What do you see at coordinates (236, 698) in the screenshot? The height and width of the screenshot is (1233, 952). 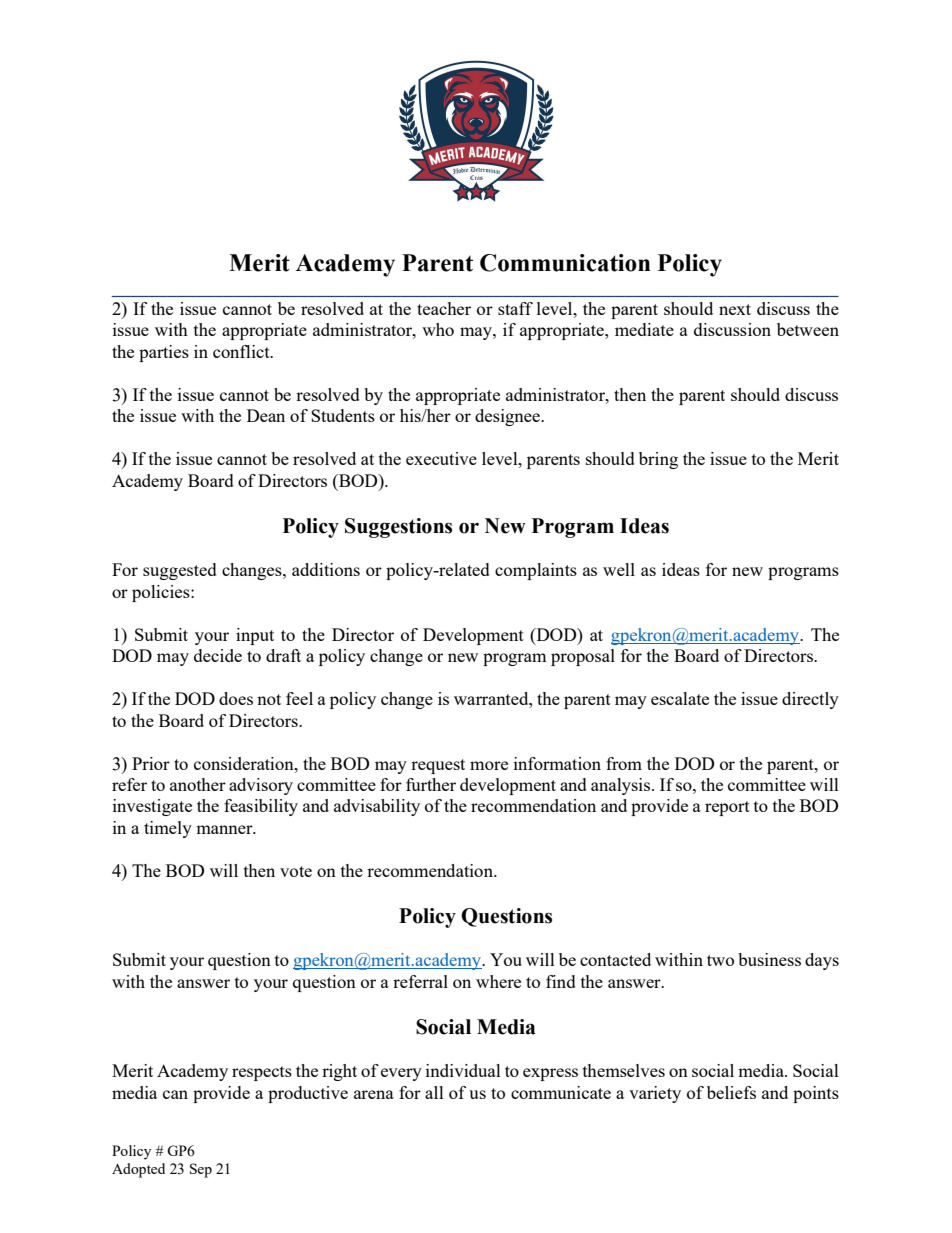 I see `does` at bounding box center [236, 698].
